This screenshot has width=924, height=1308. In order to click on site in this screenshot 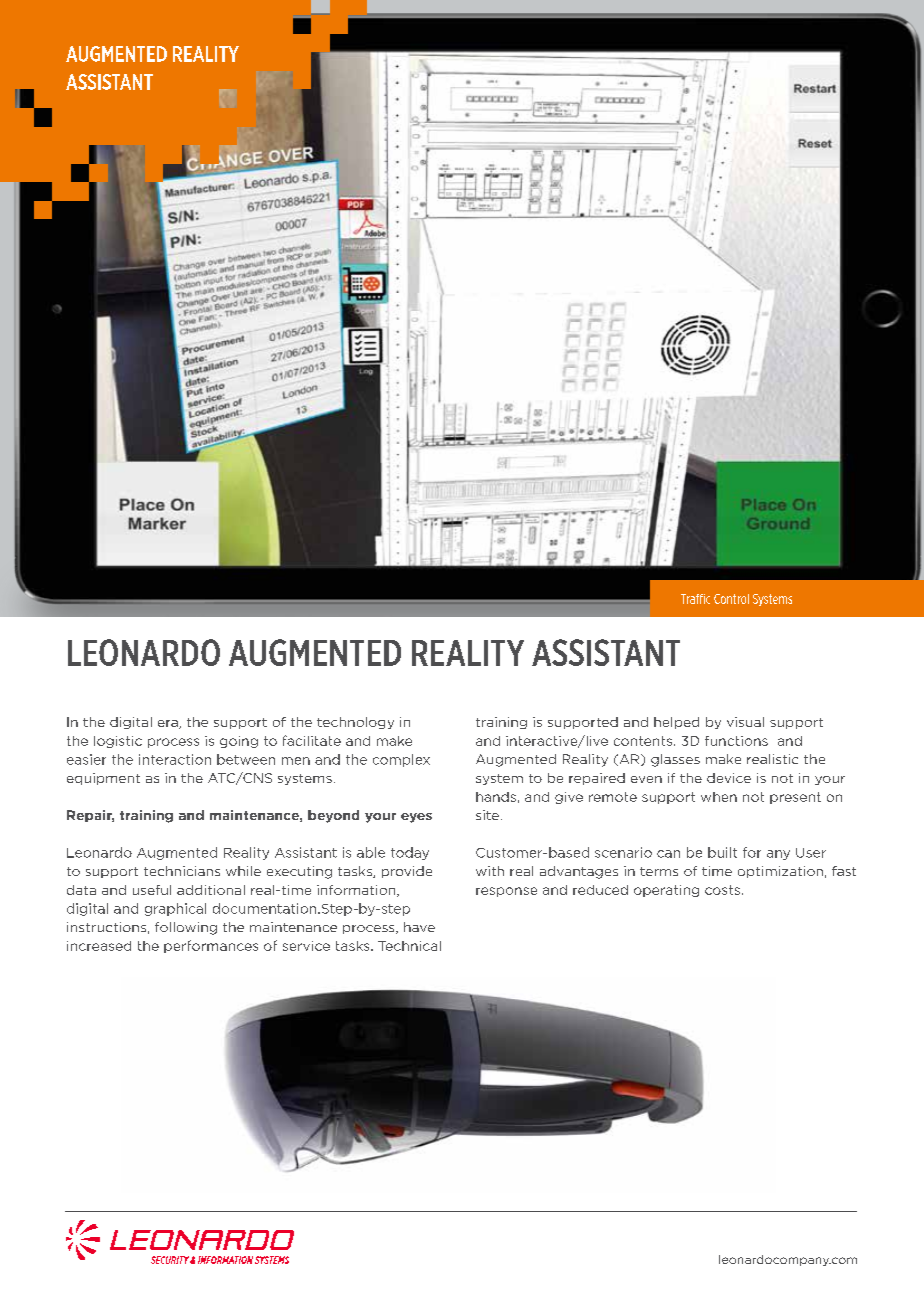, I will do `click(487, 815)`.
